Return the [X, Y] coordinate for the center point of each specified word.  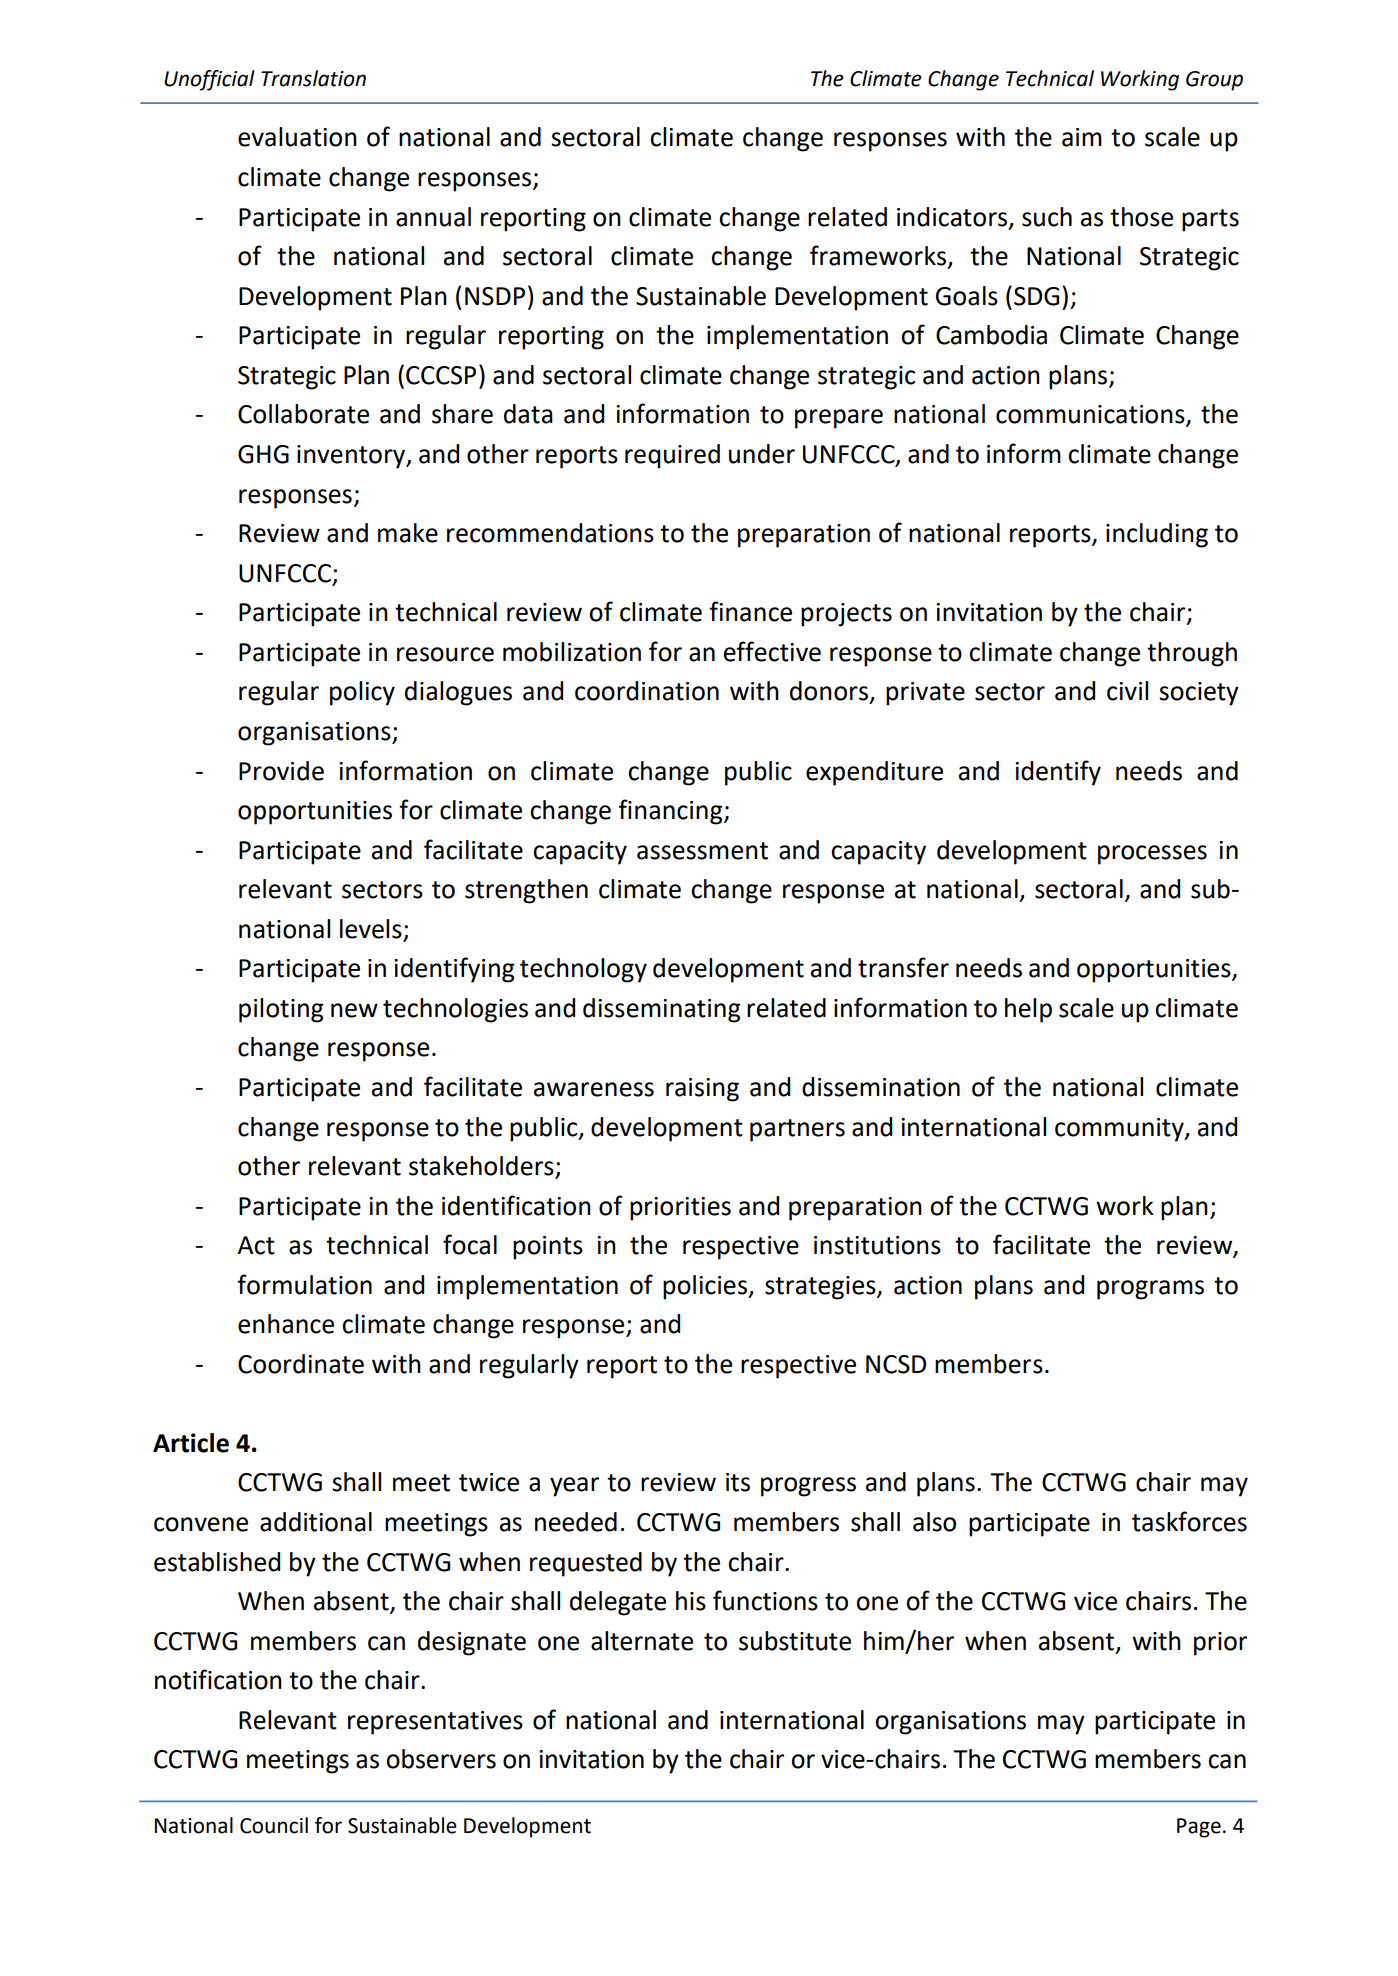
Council [274, 1825]
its [738, 1482]
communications [1091, 415]
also [934, 1522]
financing [671, 812]
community [1120, 1130]
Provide [281, 771]
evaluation [297, 137]
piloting [281, 1010]
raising [702, 1090]
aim [1082, 137]
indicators [953, 217]
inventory [352, 457]
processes [1152, 855]
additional [316, 1522]
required [672, 456]
